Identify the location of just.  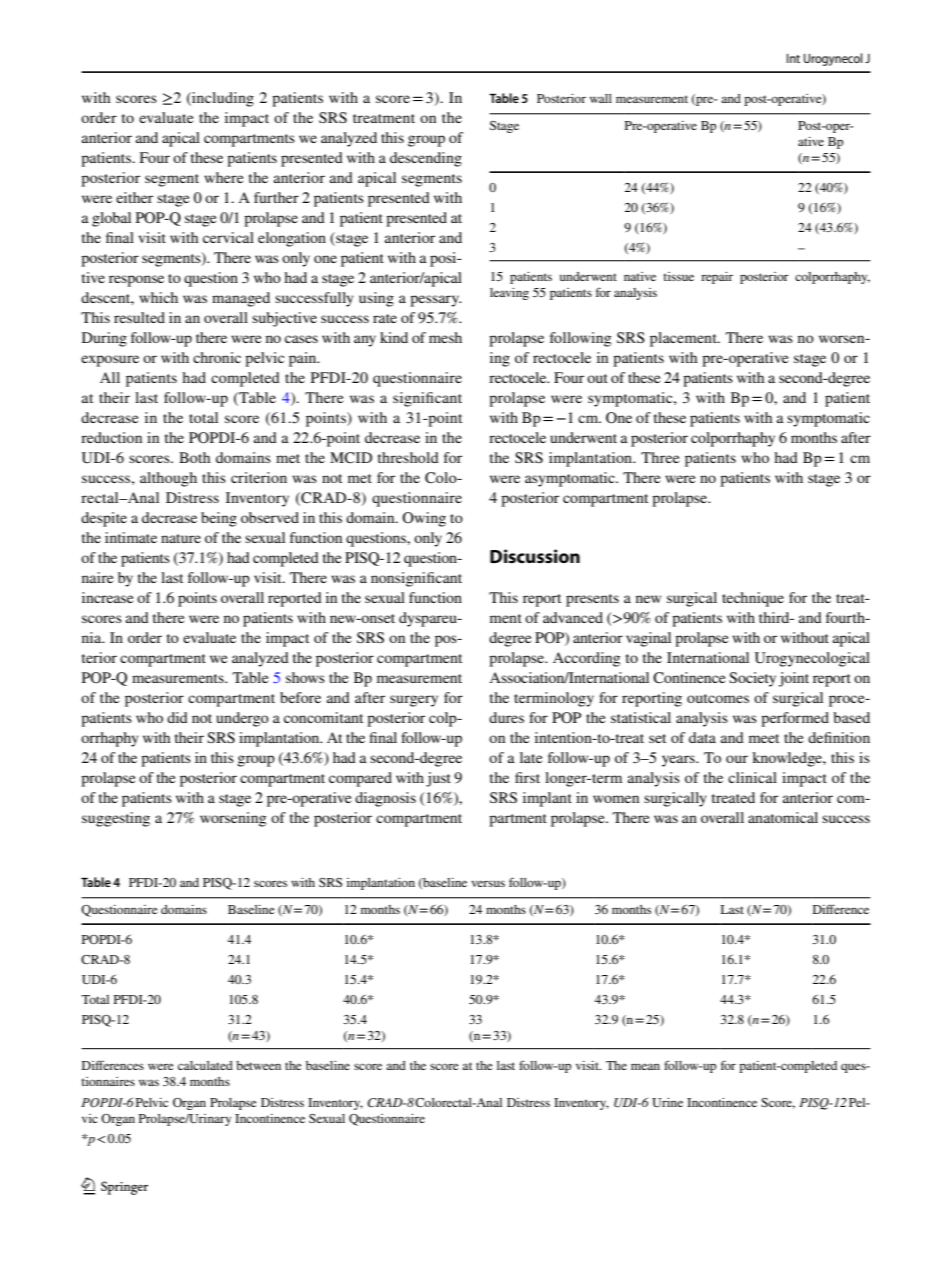
(438, 779).
